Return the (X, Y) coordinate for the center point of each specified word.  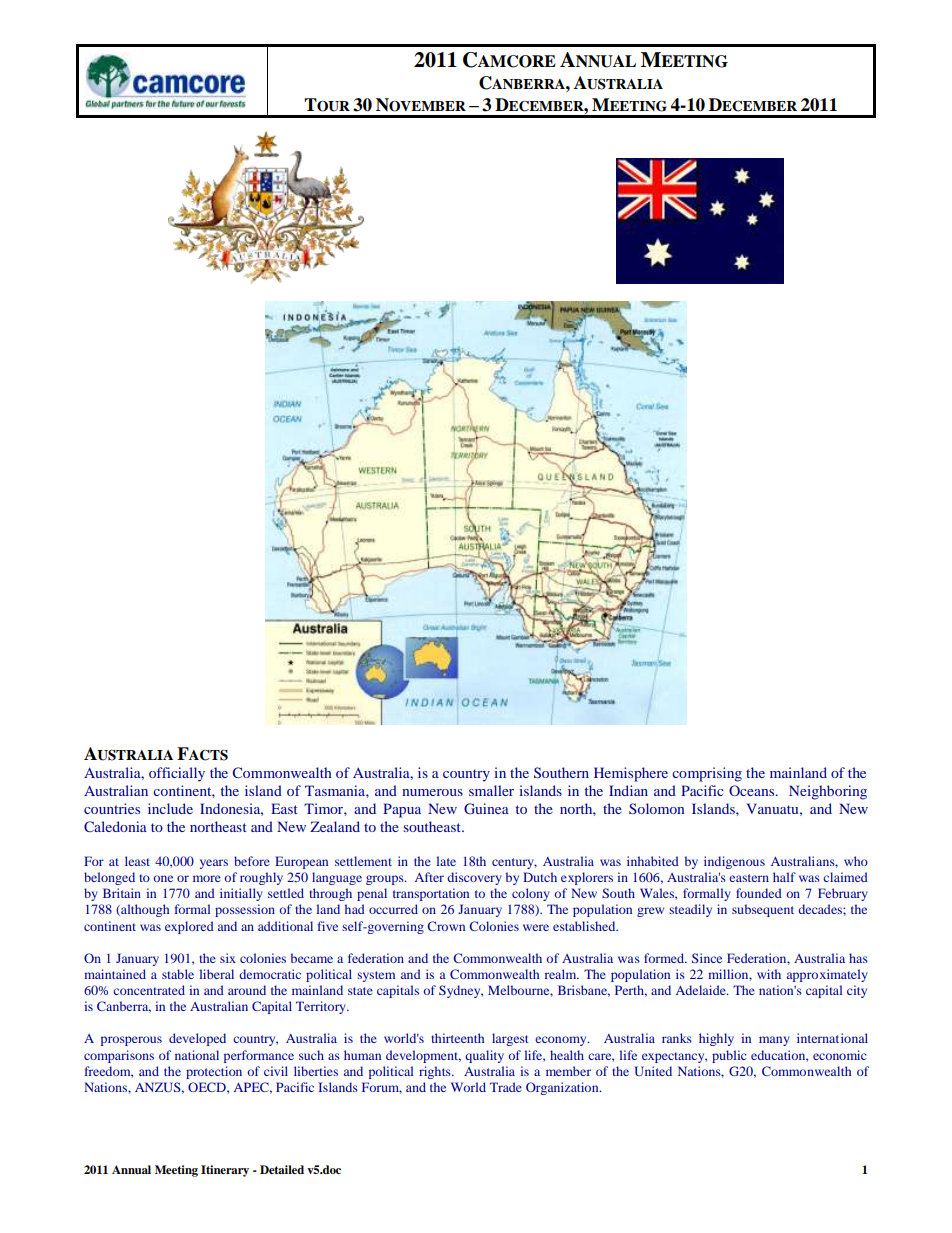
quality (484, 1056)
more (207, 878)
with (769, 974)
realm (562, 974)
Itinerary (225, 1171)
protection (214, 1072)
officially (177, 774)
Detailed (282, 1169)
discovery (474, 878)
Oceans (753, 790)
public (729, 1056)
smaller (491, 790)
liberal (216, 974)
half (784, 877)
